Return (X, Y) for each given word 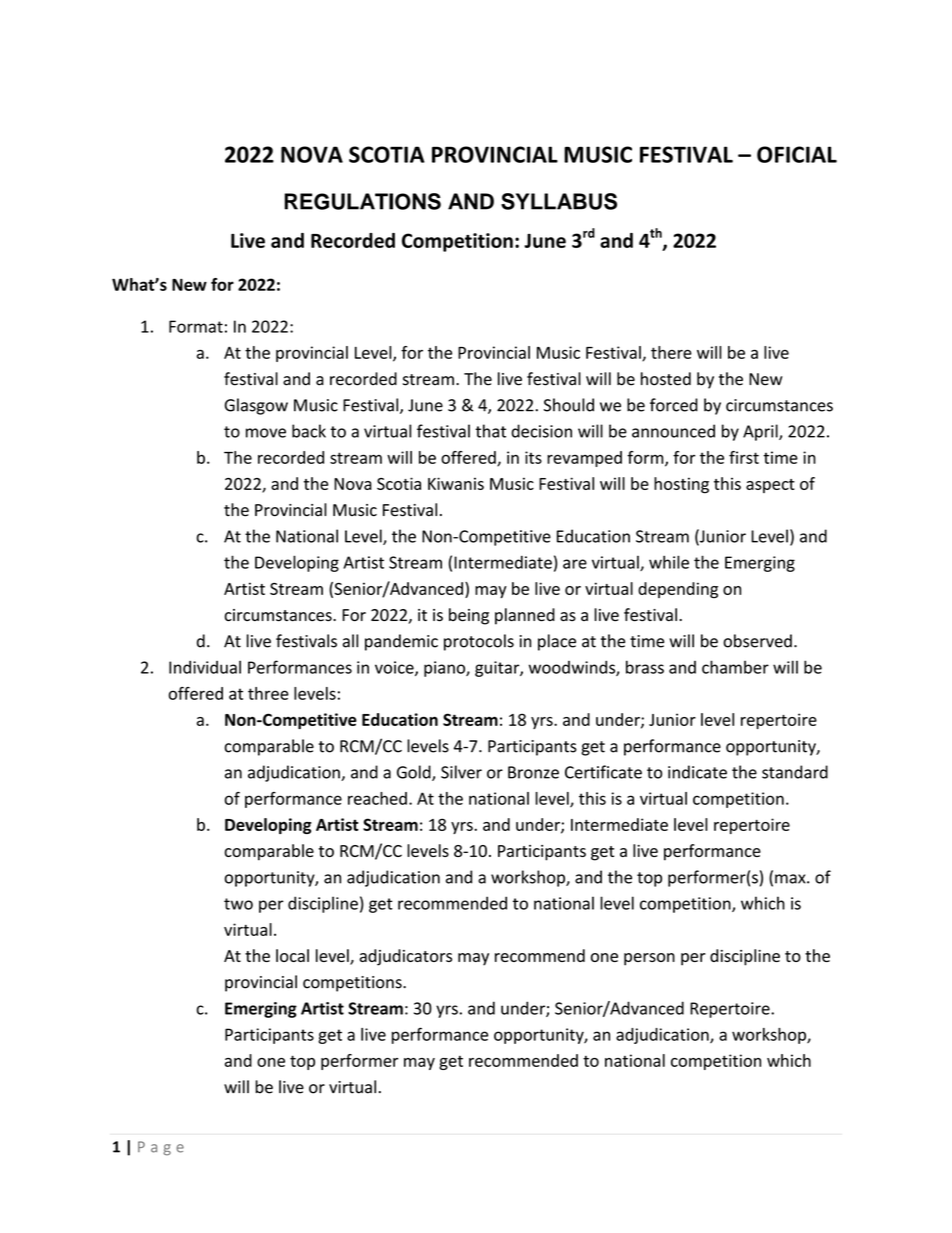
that (490, 431)
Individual (205, 667)
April (761, 432)
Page (161, 1148)
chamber (735, 667)
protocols (479, 642)
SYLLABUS (559, 201)
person (649, 959)
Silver (461, 772)
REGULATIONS (362, 201)
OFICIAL (797, 154)
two (238, 904)
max (791, 879)
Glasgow (256, 406)
